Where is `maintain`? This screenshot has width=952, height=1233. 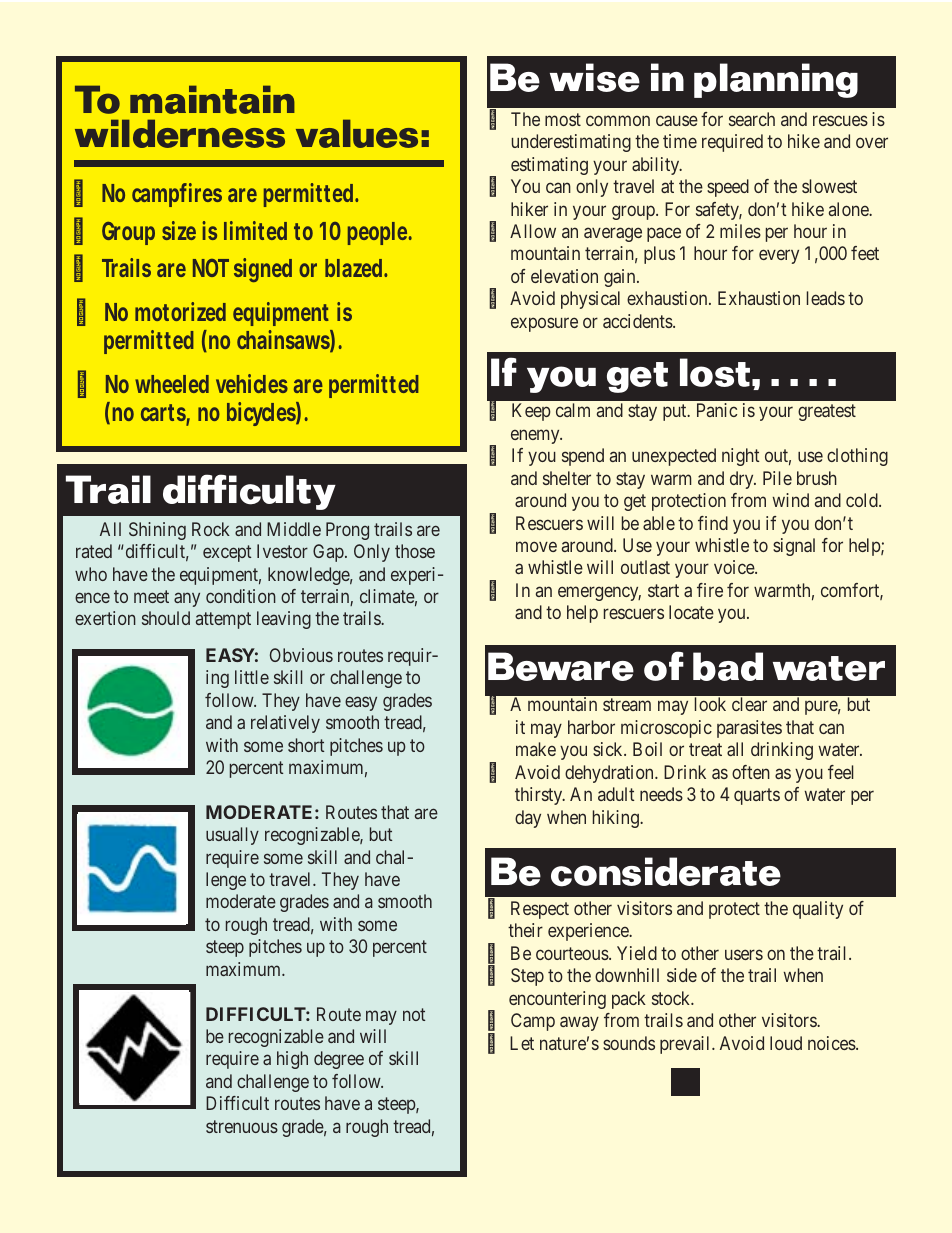
maintain is located at coordinates (212, 99).
